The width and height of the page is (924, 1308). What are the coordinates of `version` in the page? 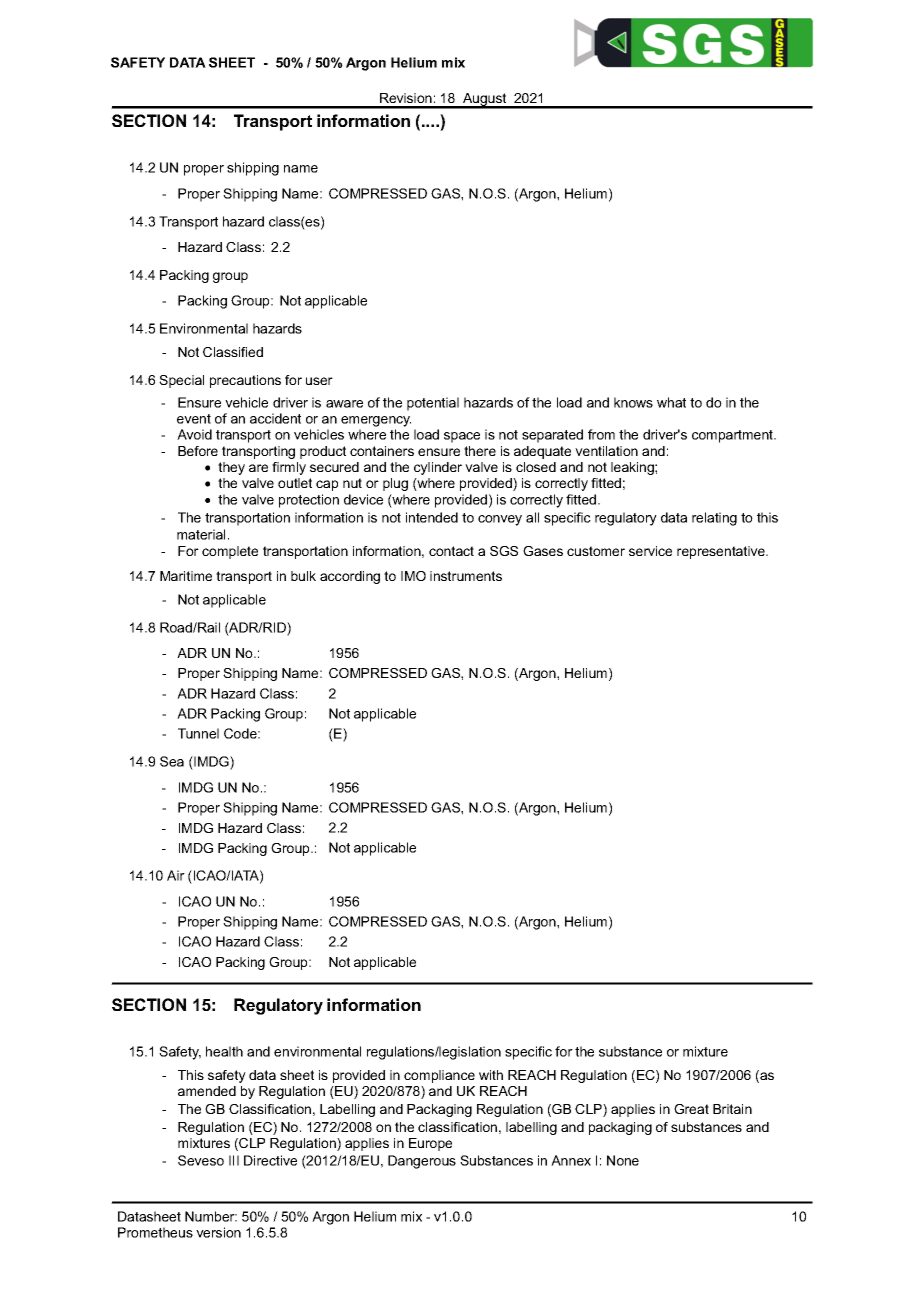 It's located at (218, 1232).
